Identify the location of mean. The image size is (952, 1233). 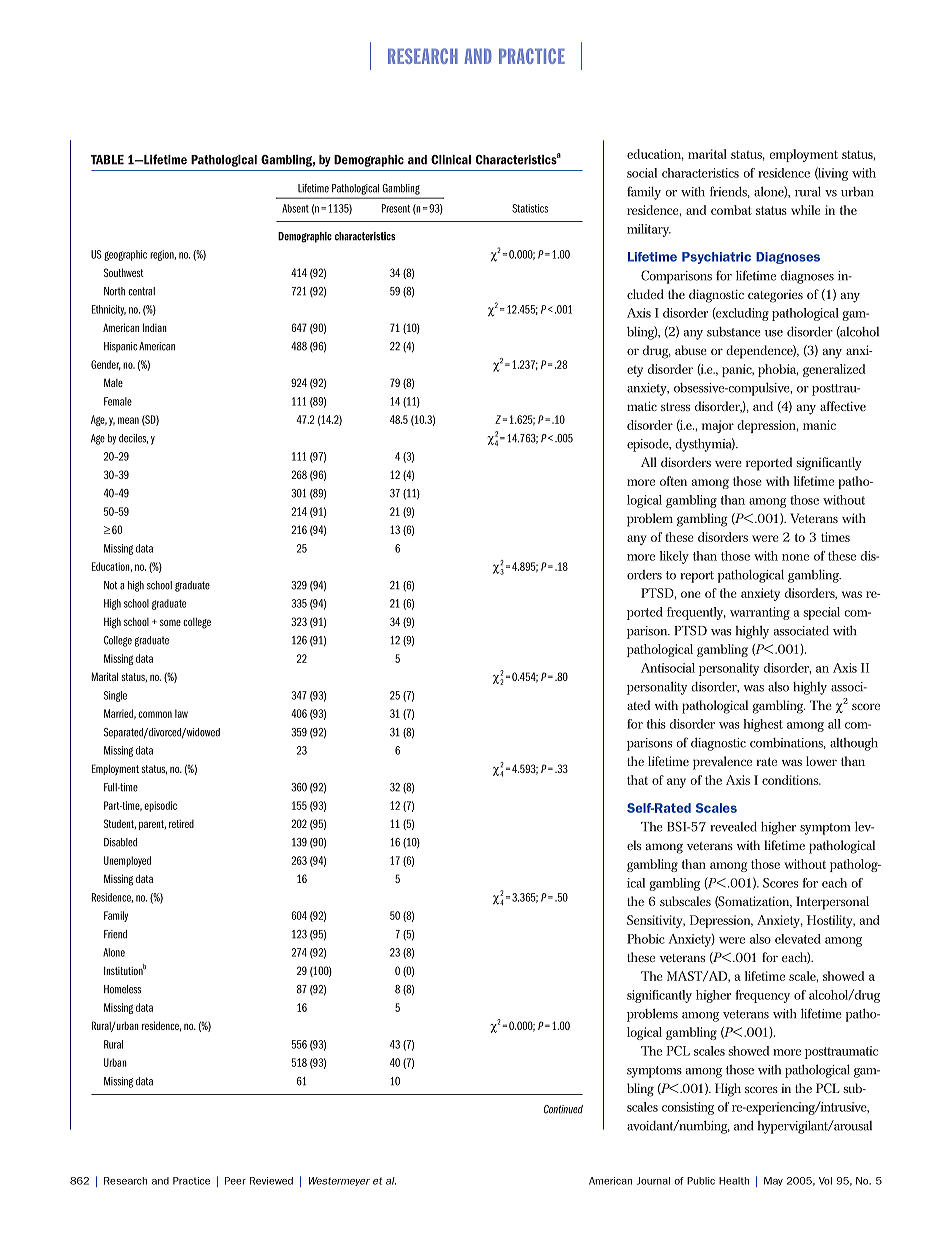
(128, 420).
